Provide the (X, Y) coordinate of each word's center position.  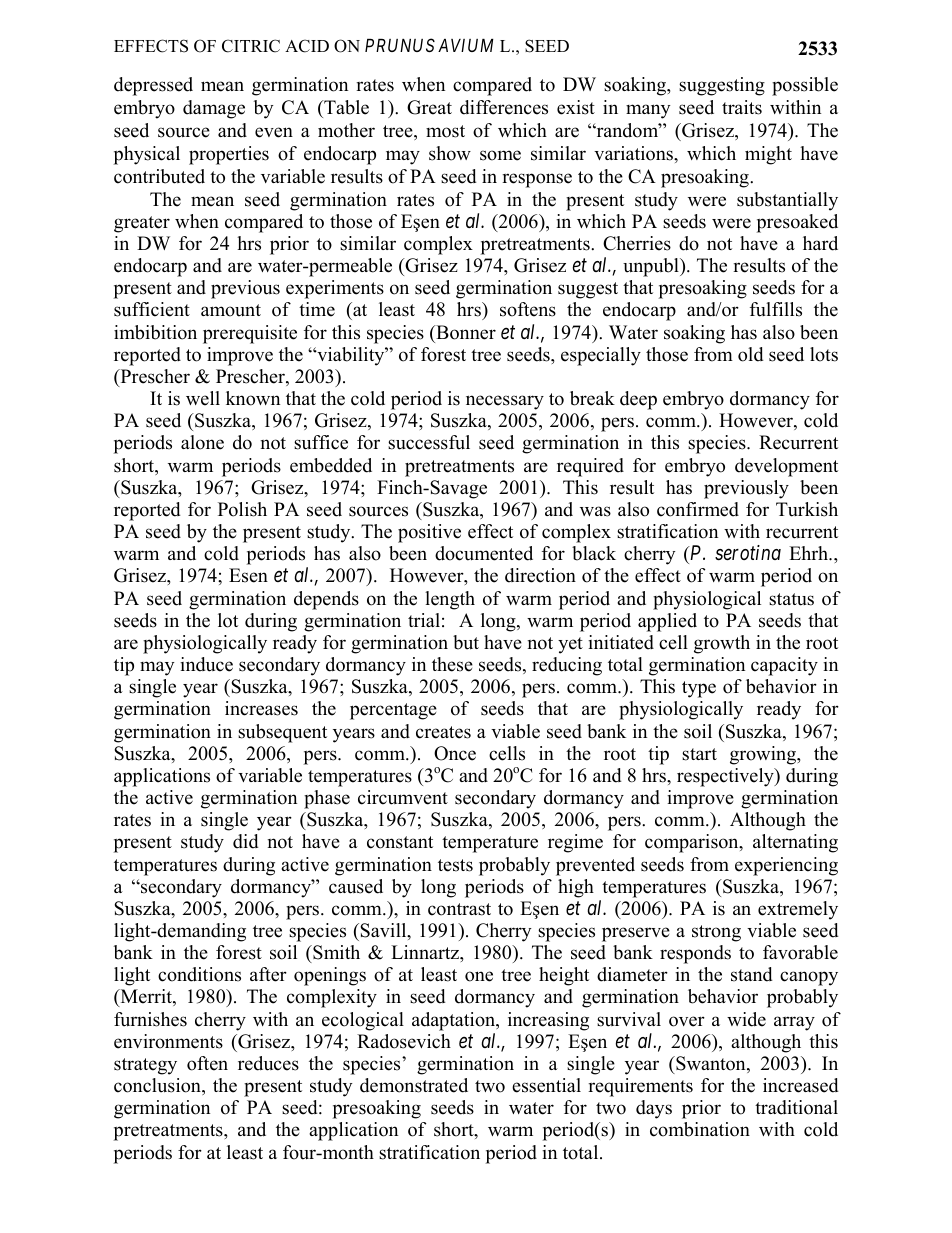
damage (214, 109)
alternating (795, 843)
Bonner (465, 332)
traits (742, 107)
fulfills (776, 309)
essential (546, 1085)
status (791, 599)
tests (455, 865)
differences (504, 107)
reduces (268, 1063)
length (450, 600)
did (245, 841)
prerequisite (250, 334)
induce (206, 664)
